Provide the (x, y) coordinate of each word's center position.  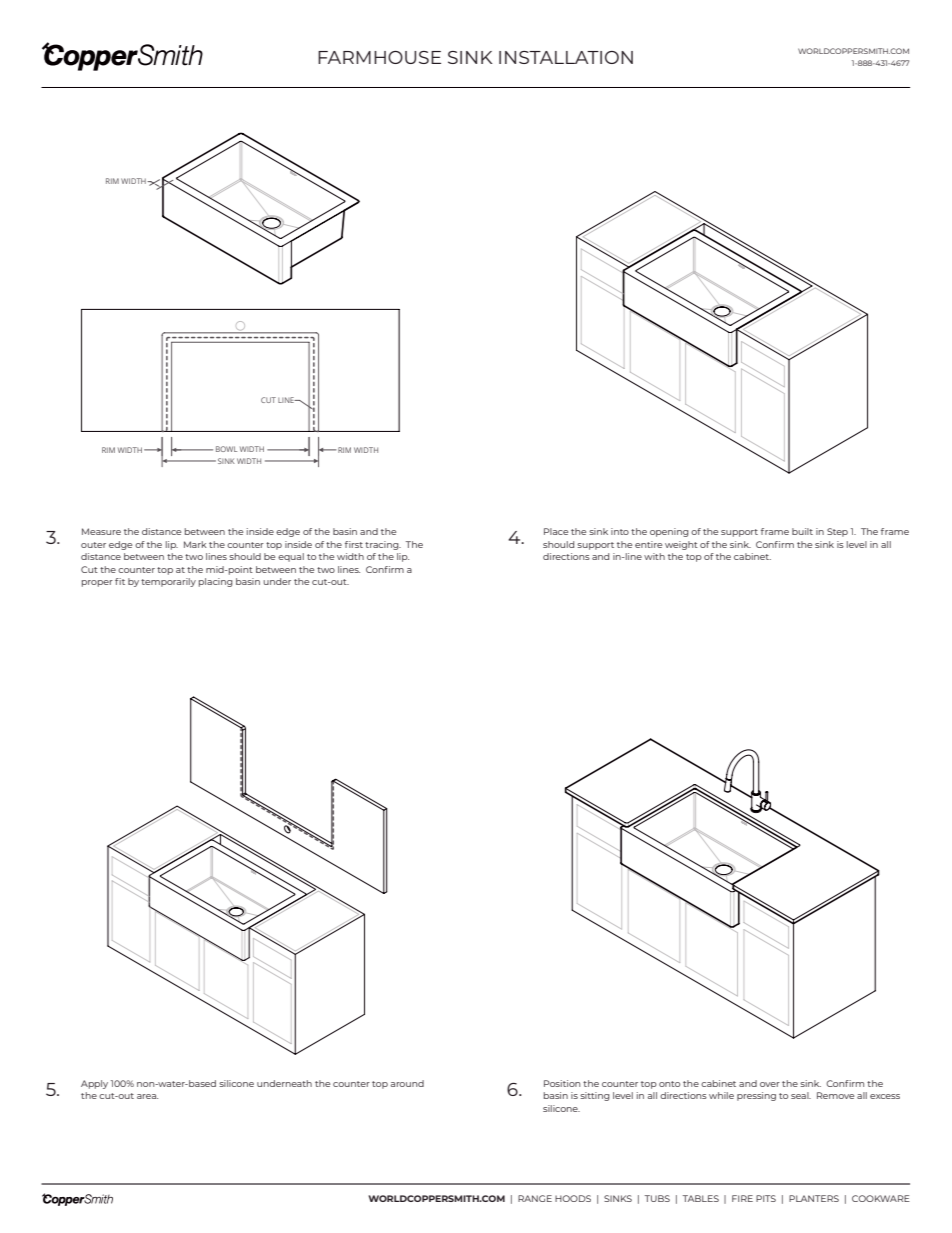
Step (837, 532)
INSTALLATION (566, 57)
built (802, 531)
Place (556, 531)
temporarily (168, 582)
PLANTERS (814, 1198)
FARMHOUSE (379, 57)
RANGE (535, 1198)
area (147, 1096)
